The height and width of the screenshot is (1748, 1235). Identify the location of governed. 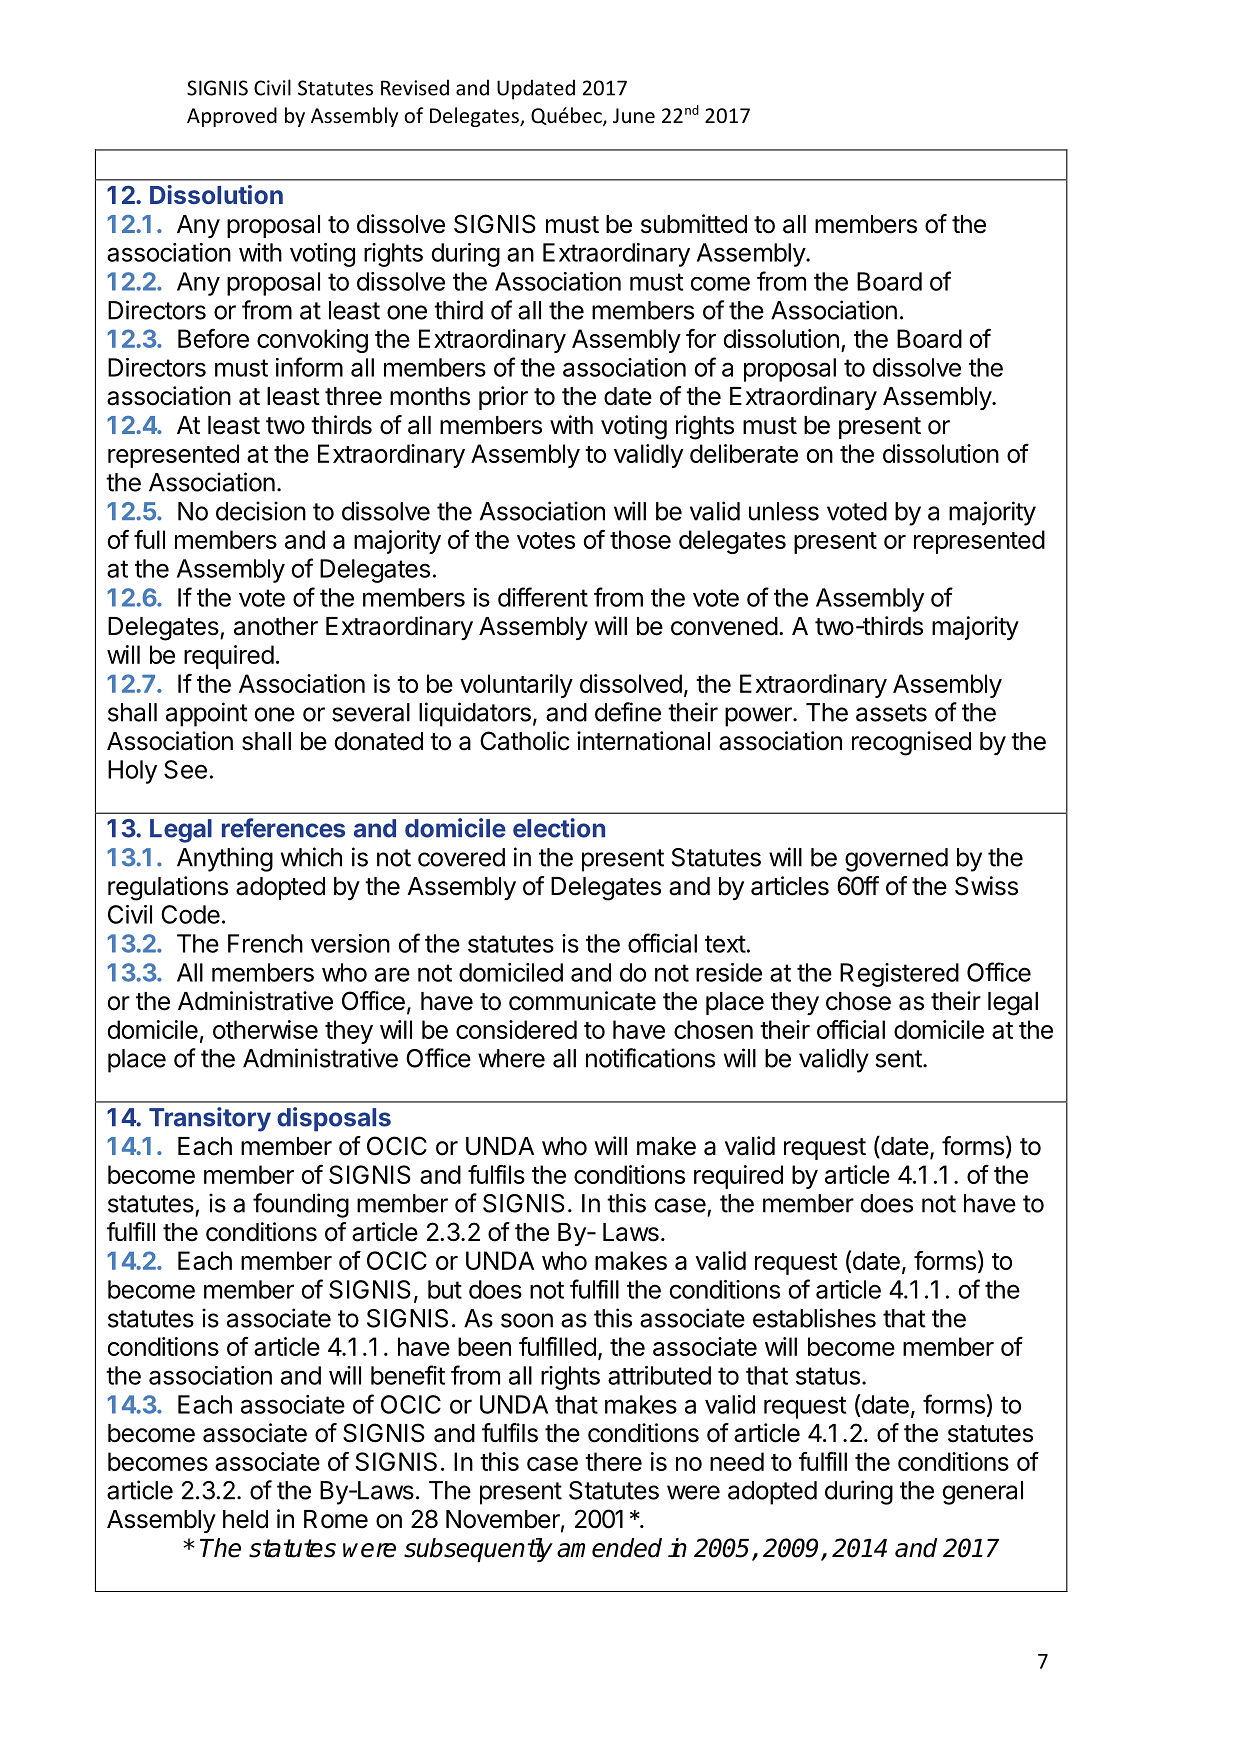
(896, 860).
